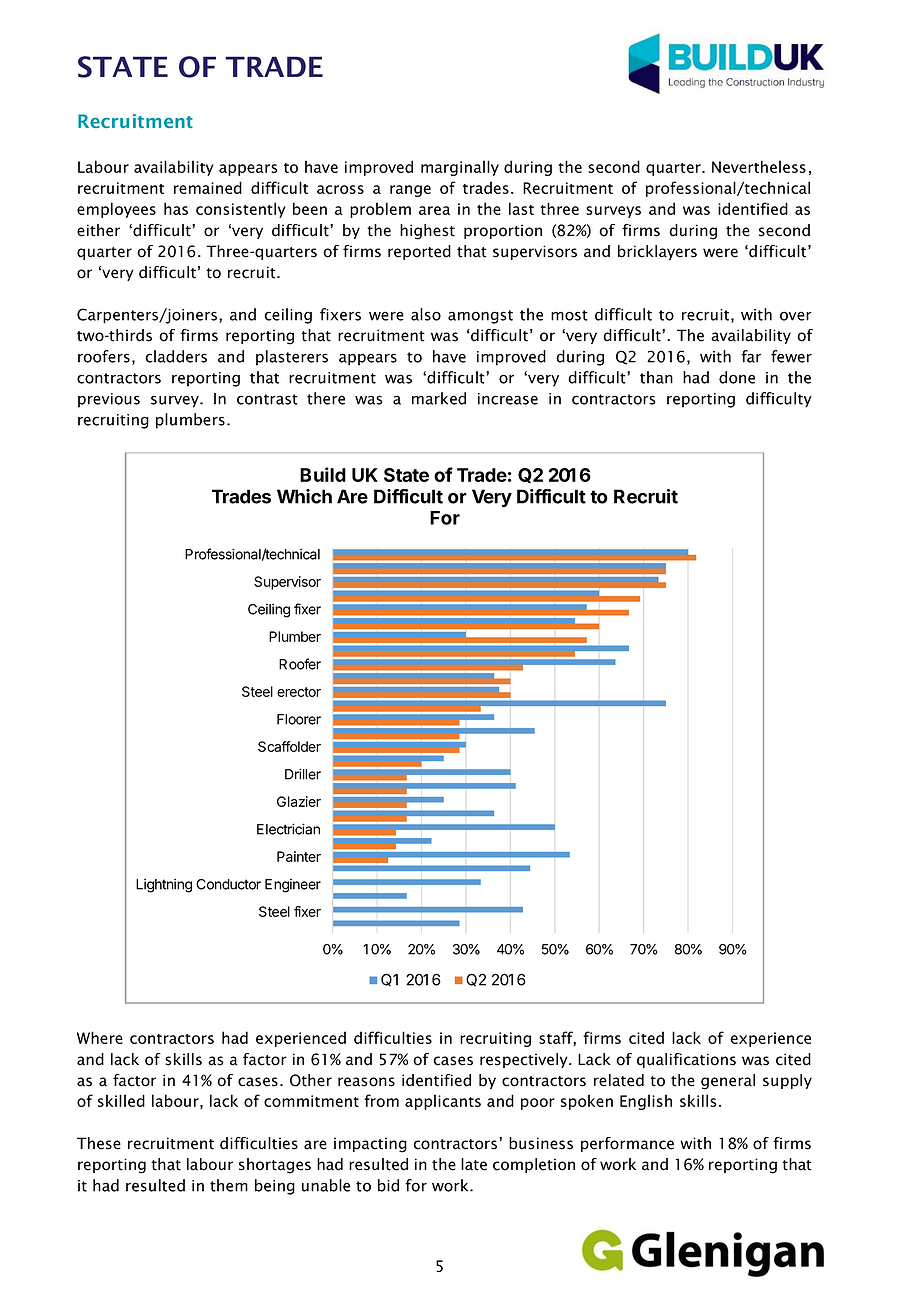 The height and width of the page is (1308, 924). What do you see at coordinates (434, 210) in the page?
I see `area` at bounding box center [434, 210].
